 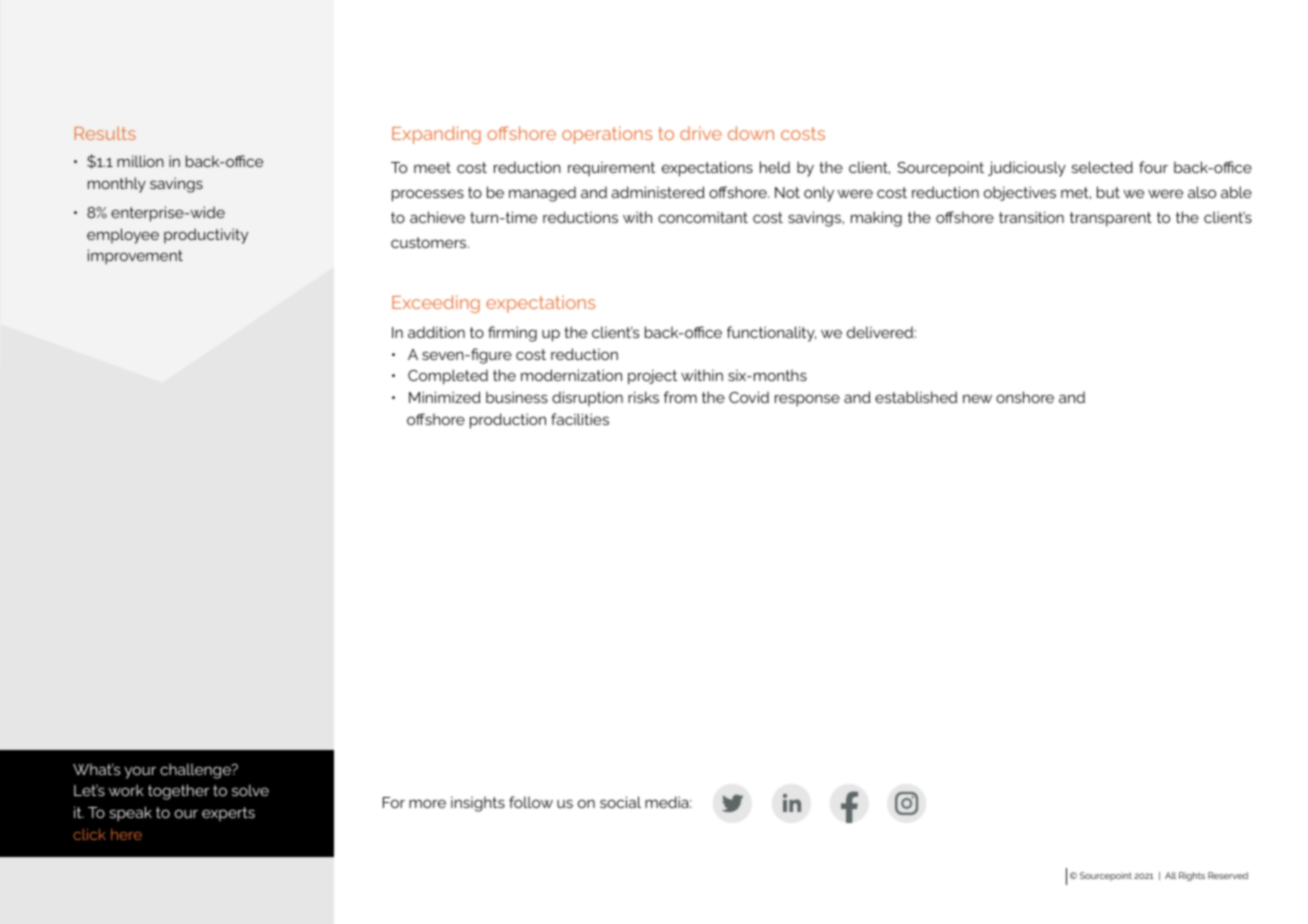 What do you see at coordinates (620, 802) in the image?
I see `social` at bounding box center [620, 802].
